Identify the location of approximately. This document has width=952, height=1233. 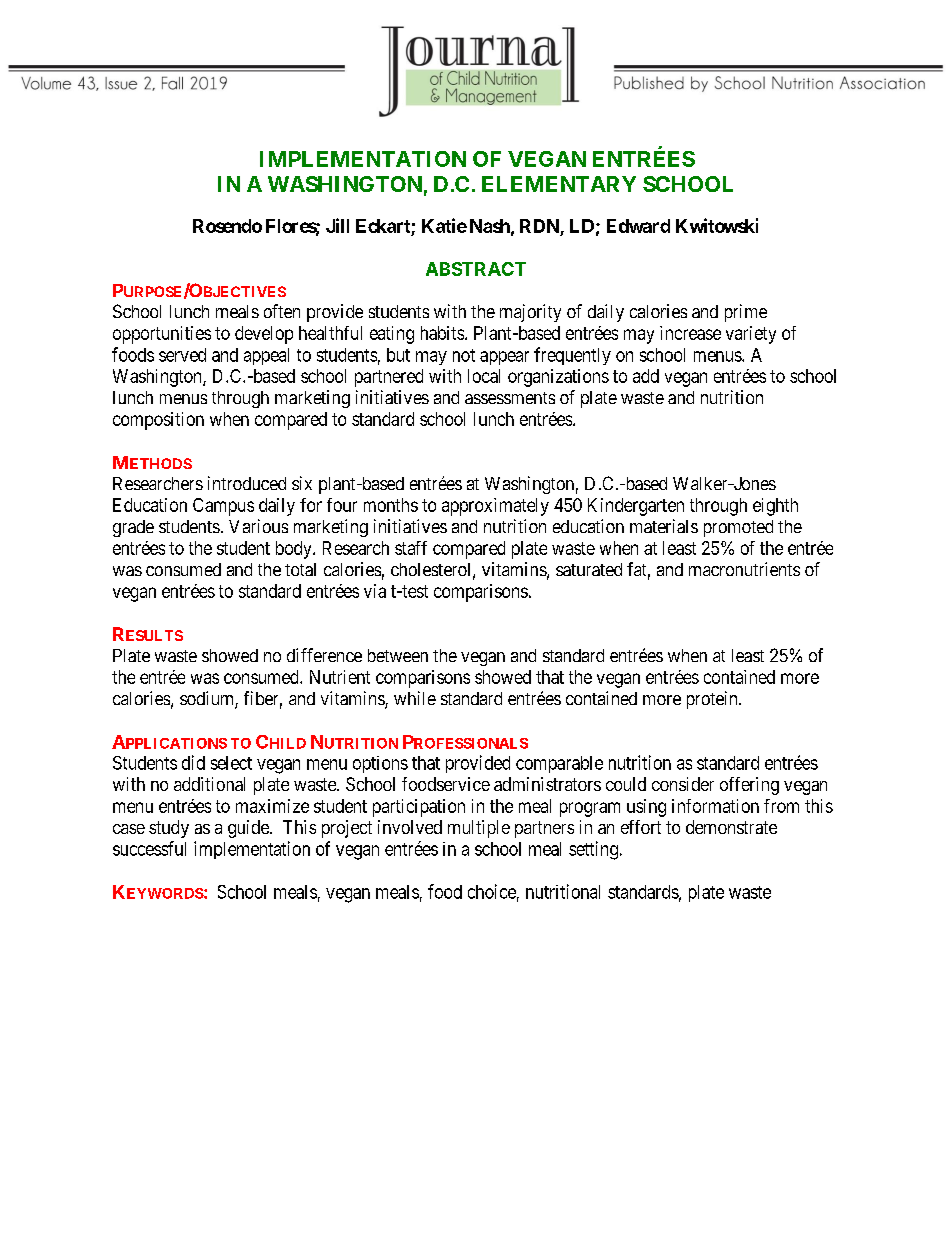
(495, 507).
